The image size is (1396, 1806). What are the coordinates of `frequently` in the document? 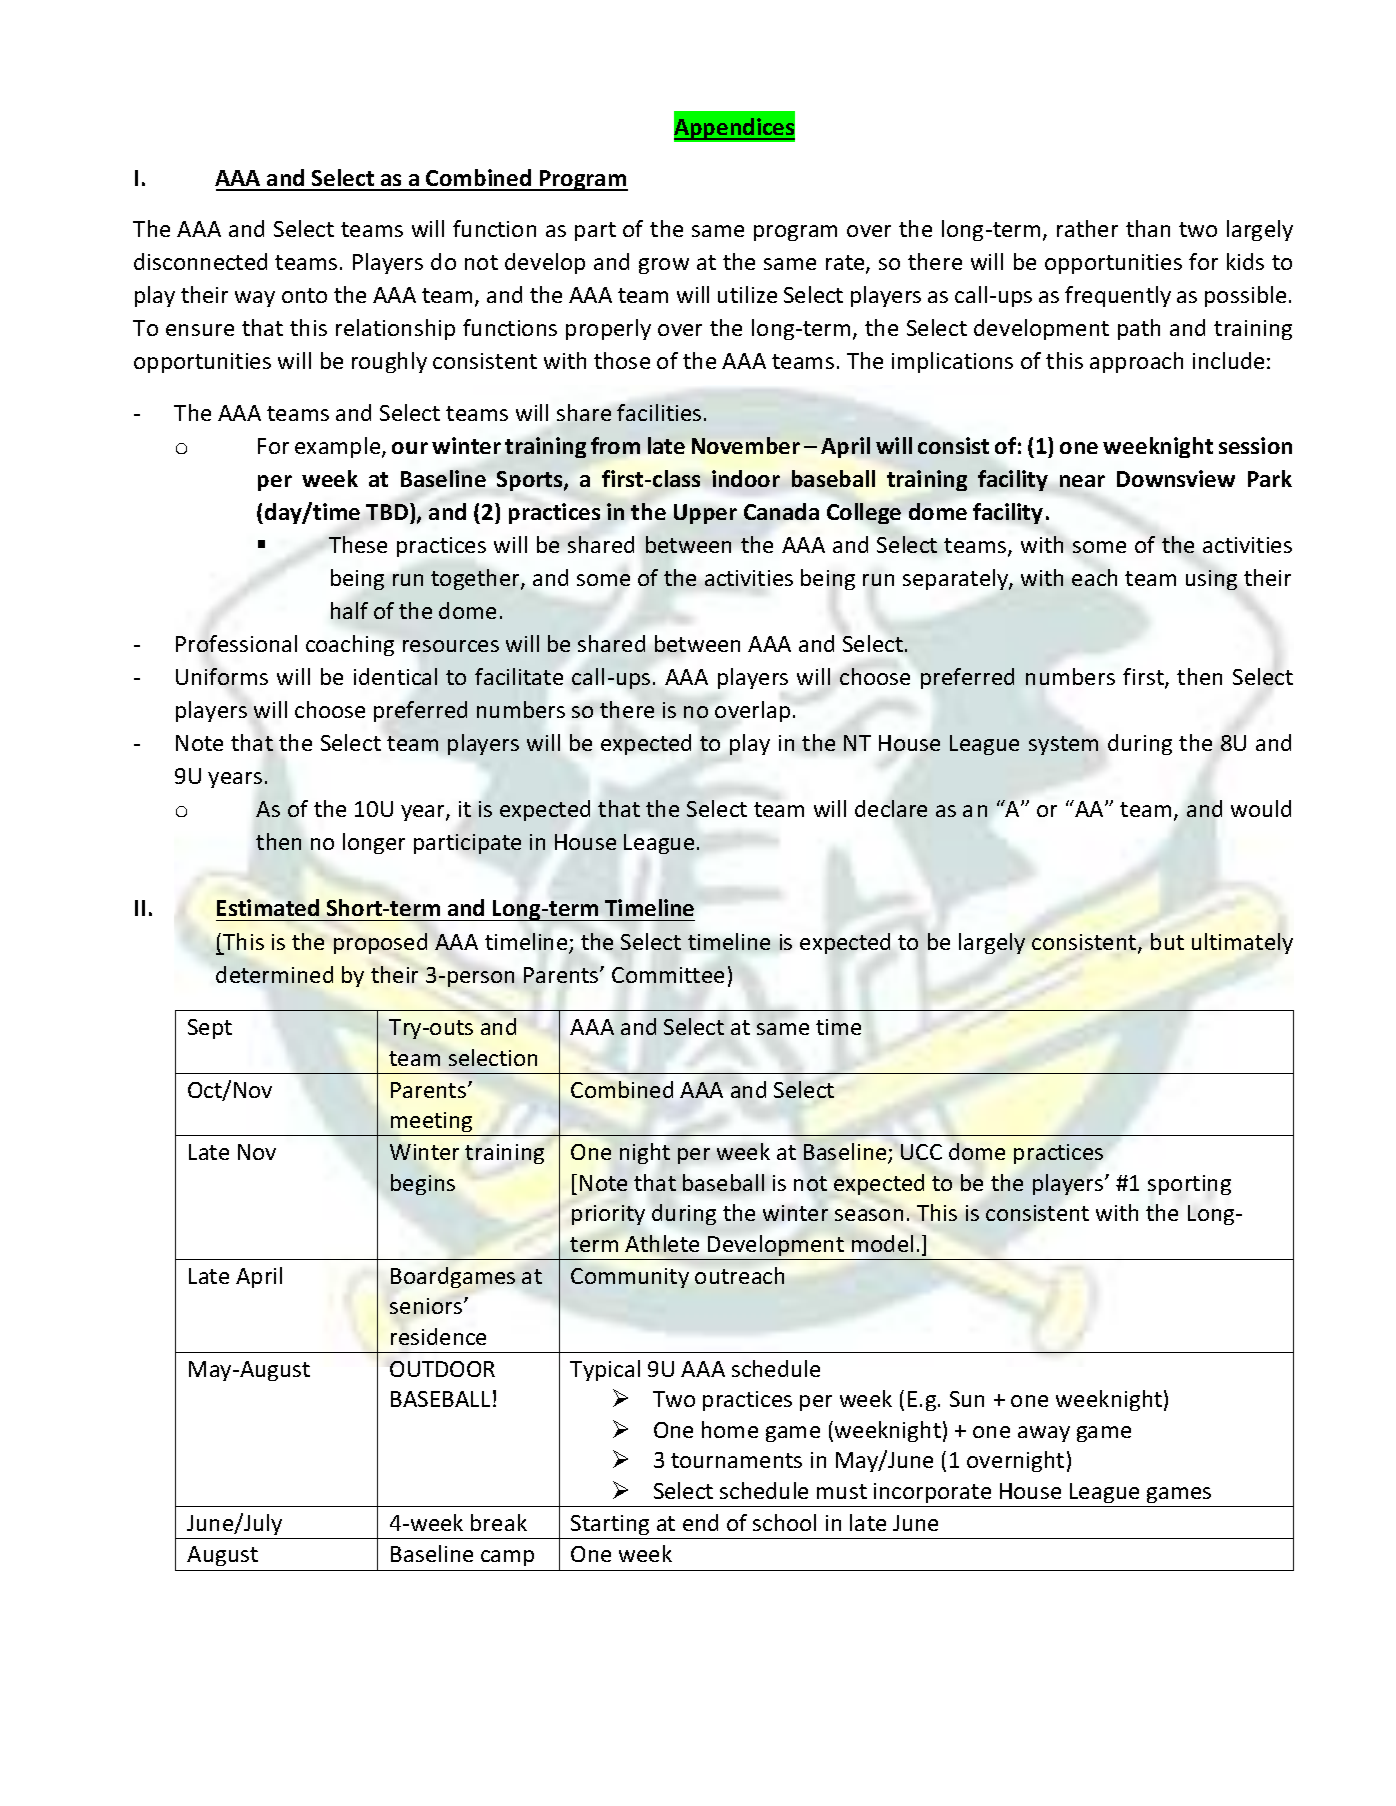 It's located at (1118, 296).
